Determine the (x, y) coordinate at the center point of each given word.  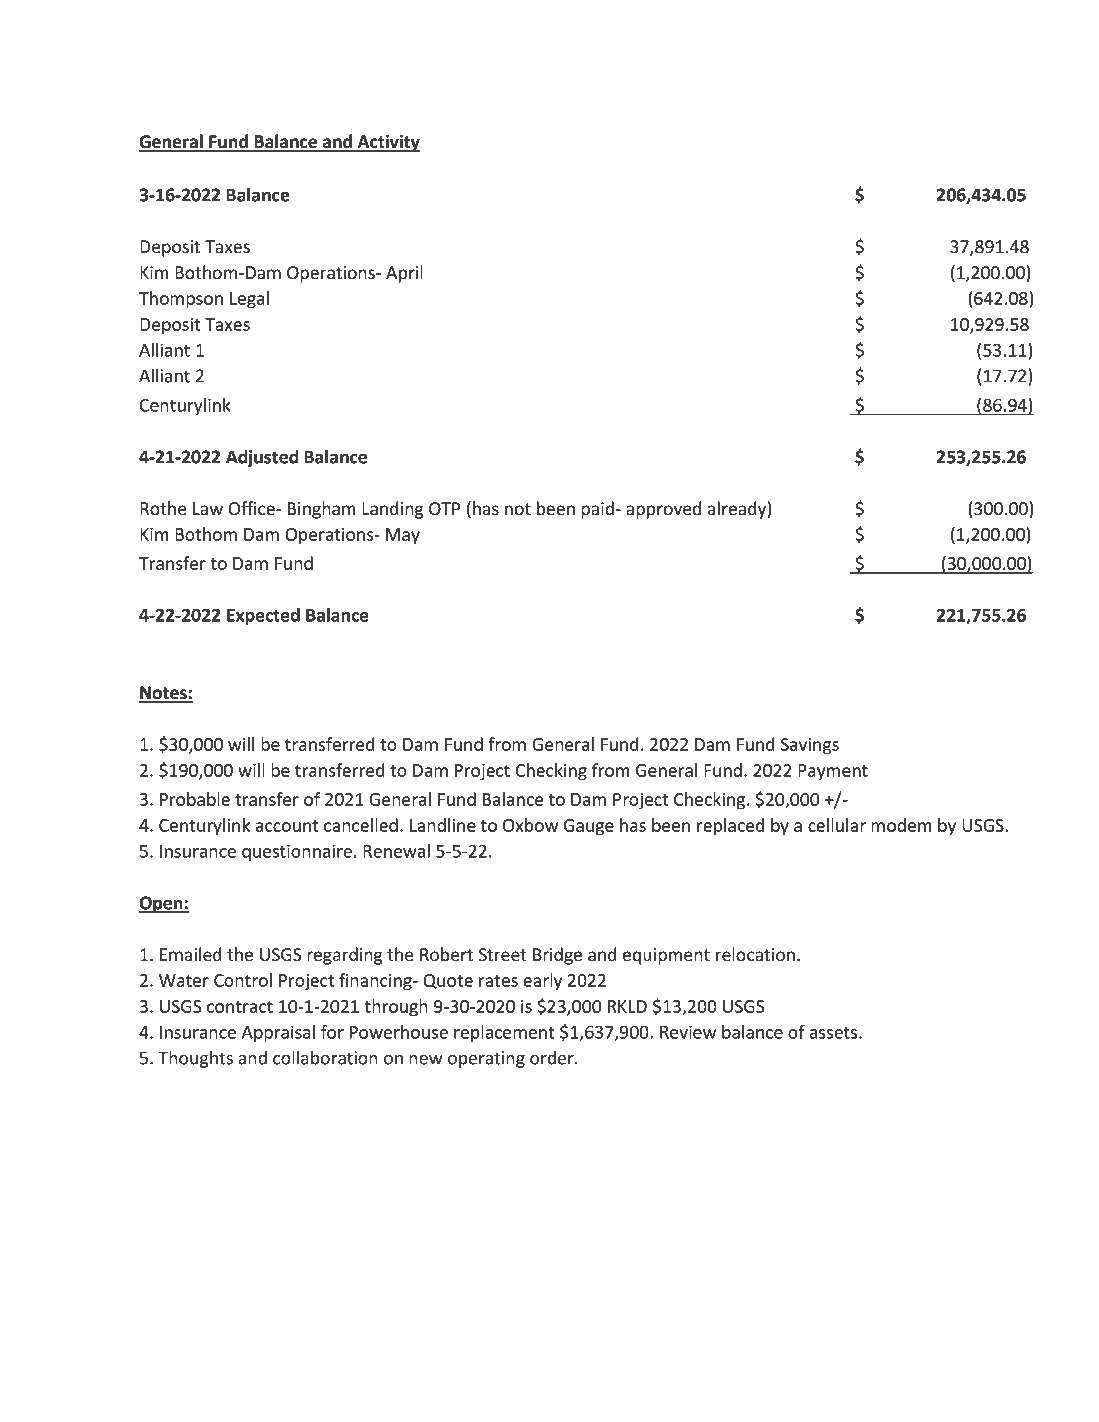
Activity (387, 143)
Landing (393, 510)
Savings (810, 746)
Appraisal (278, 1033)
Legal (249, 300)
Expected (263, 616)
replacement (504, 1033)
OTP (444, 509)
